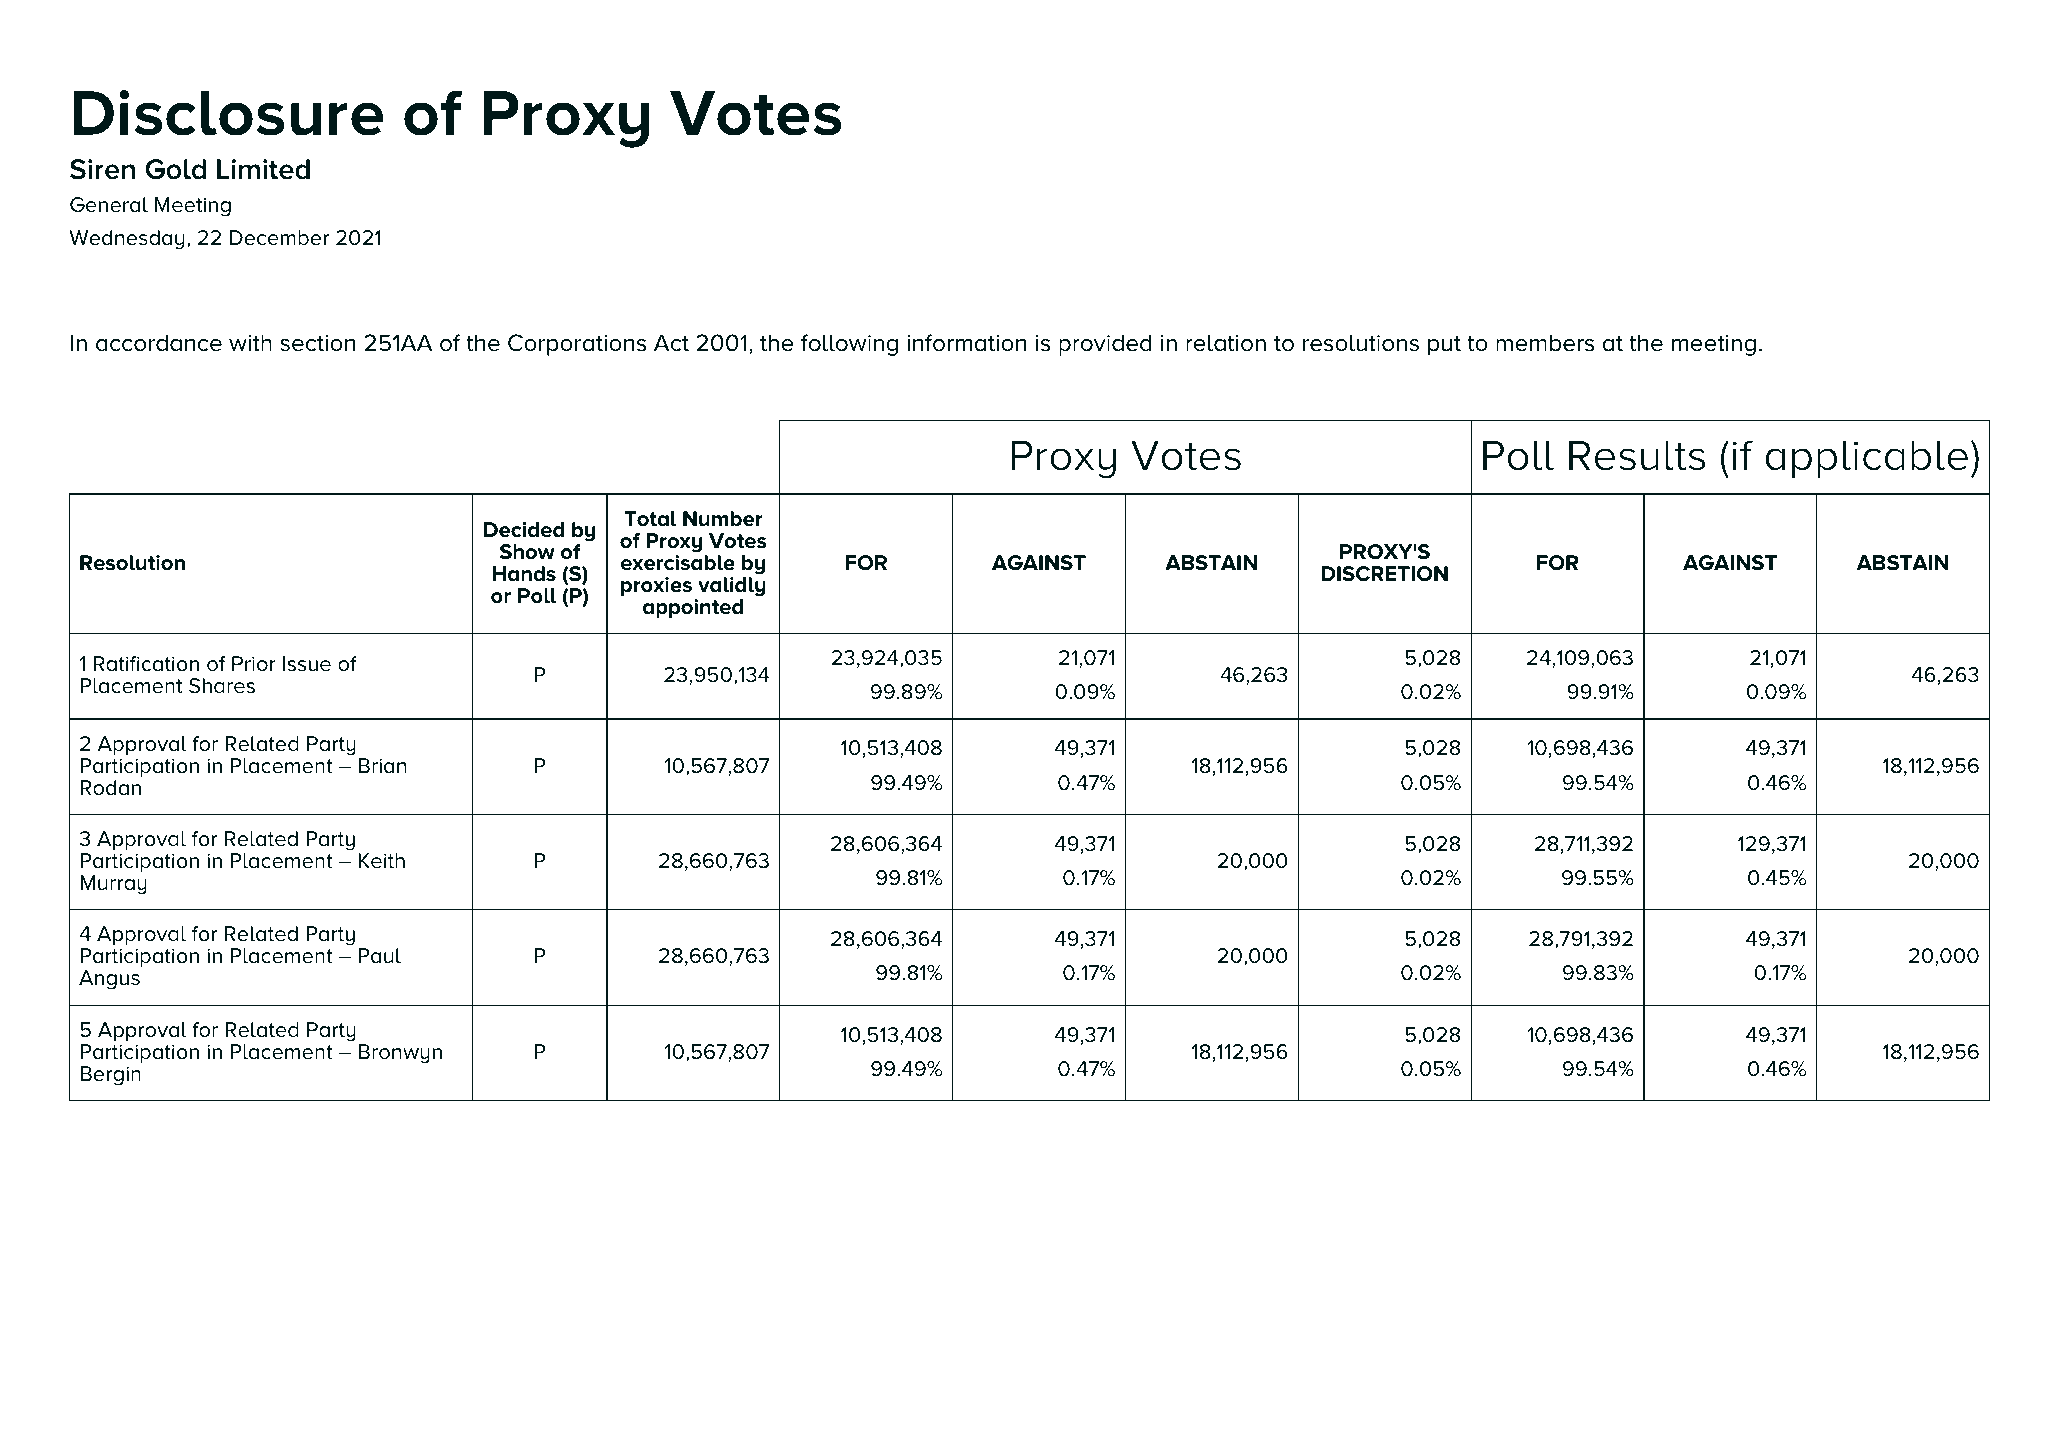 The width and height of the image is (2059, 1455). What do you see at coordinates (966, 343) in the image?
I see `information` at bounding box center [966, 343].
